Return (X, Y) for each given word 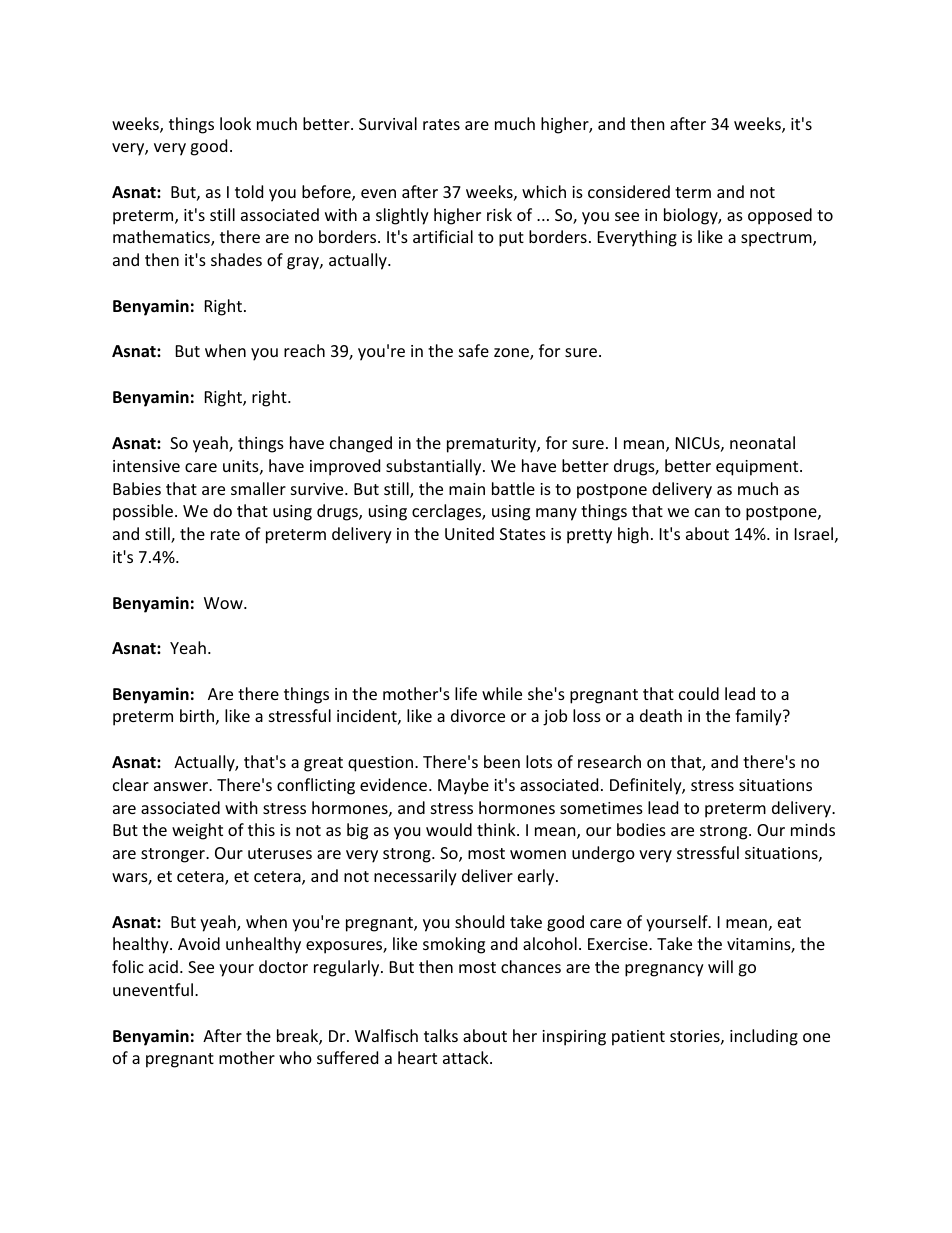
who (295, 1057)
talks (441, 1035)
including (764, 1037)
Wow (224, 603)
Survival (388, 123)
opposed (780, 216)
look (235, 123)
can (707, 512)
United (469, 533)
